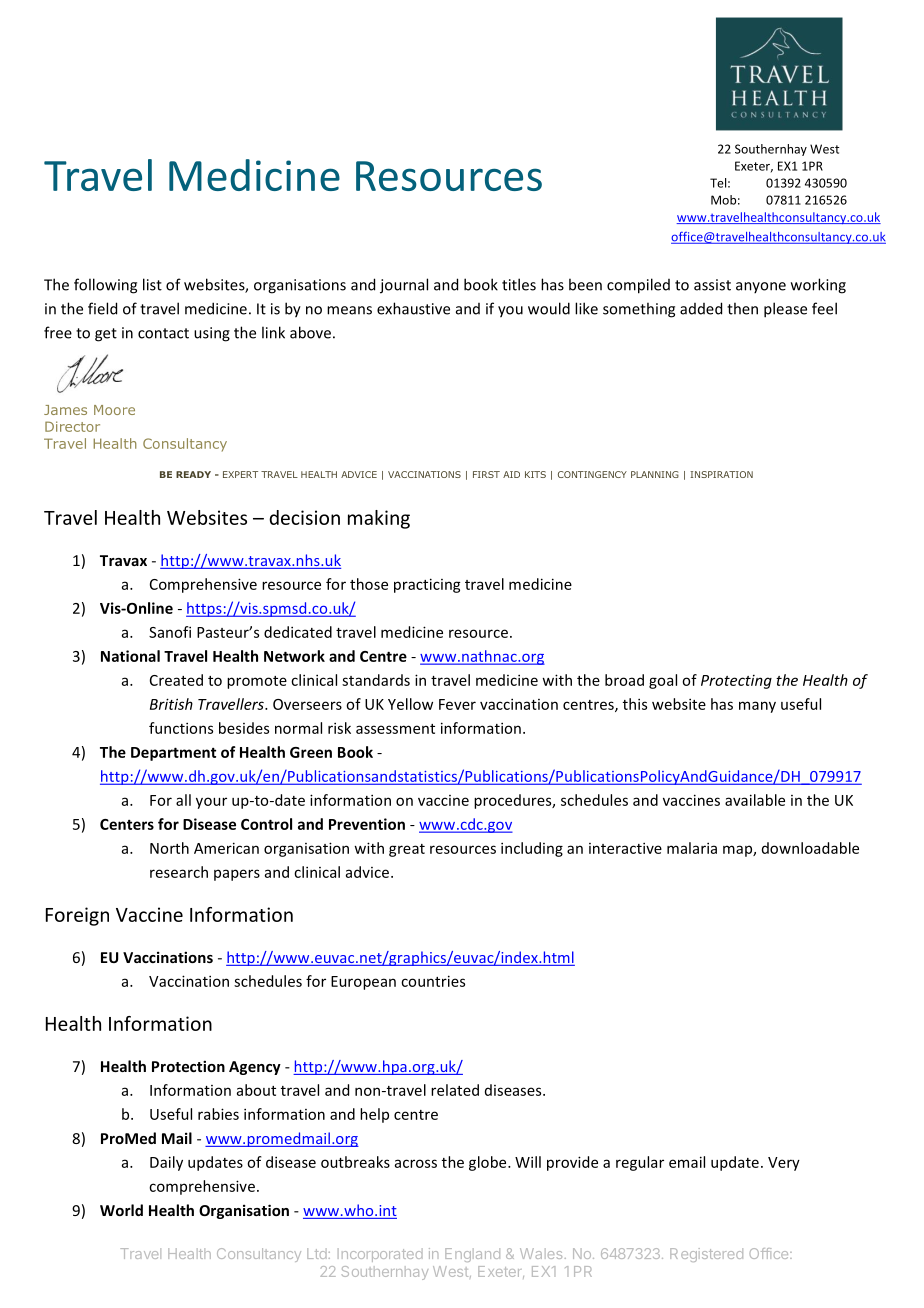 This document has width=924, height=1308. Describe the element at coordinates (706, 1255) in the document. I see `Registered` at that location.
